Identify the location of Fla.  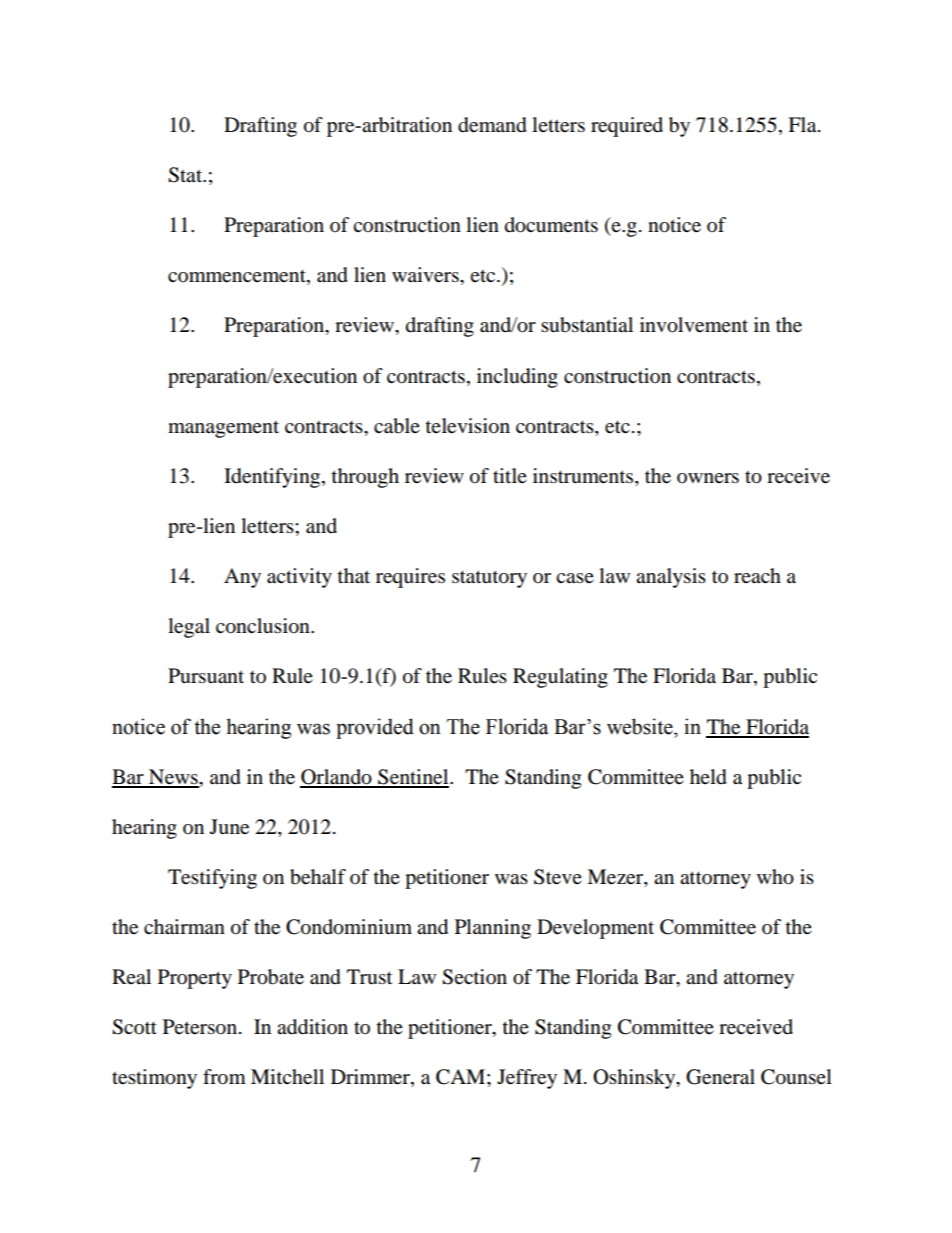
(803, 125).
